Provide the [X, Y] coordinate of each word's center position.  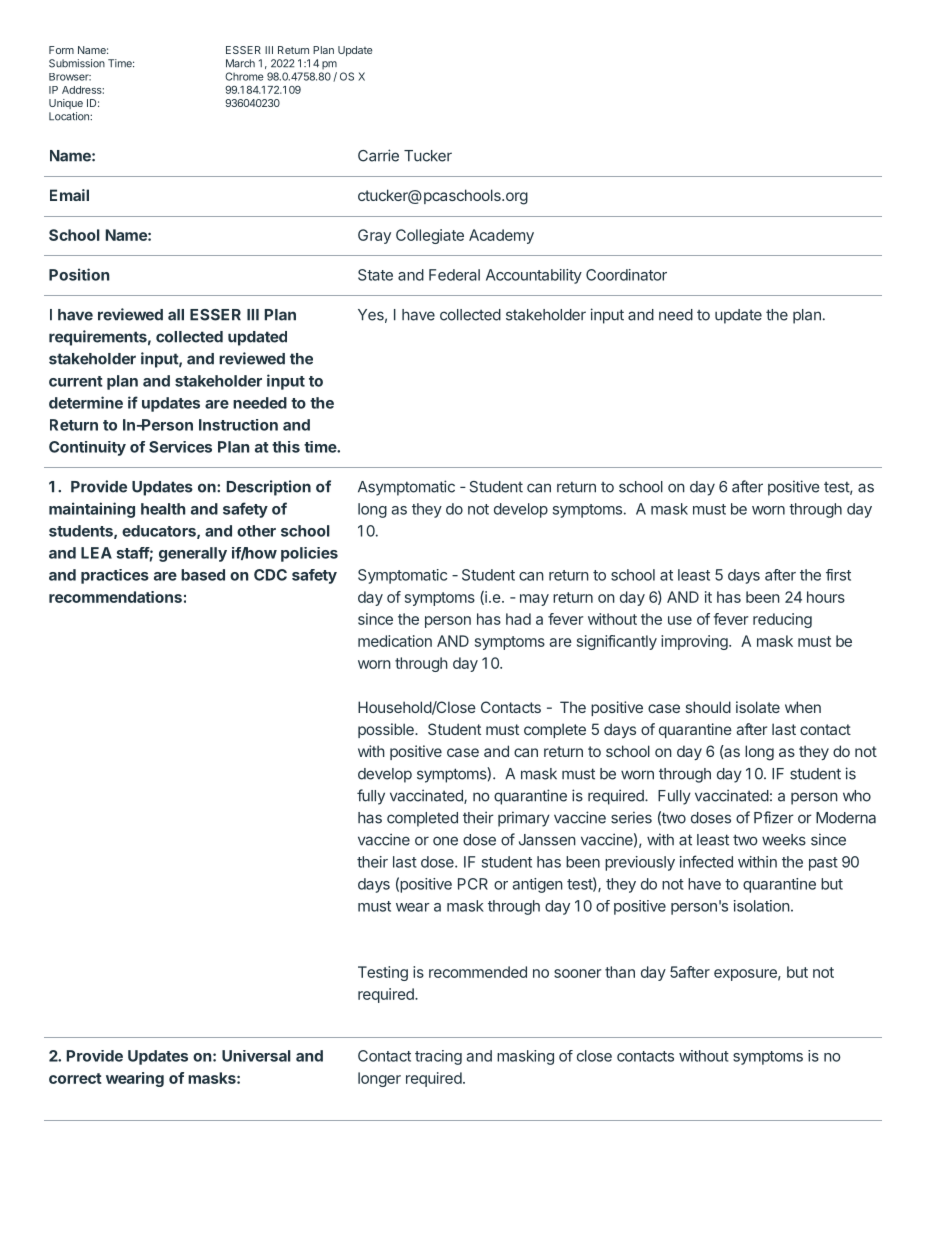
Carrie [378, 155]
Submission [77, 63]
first [838, 575]
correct [75, 1078]
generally [193, 554]
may [534, 600]
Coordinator [626, 275]
